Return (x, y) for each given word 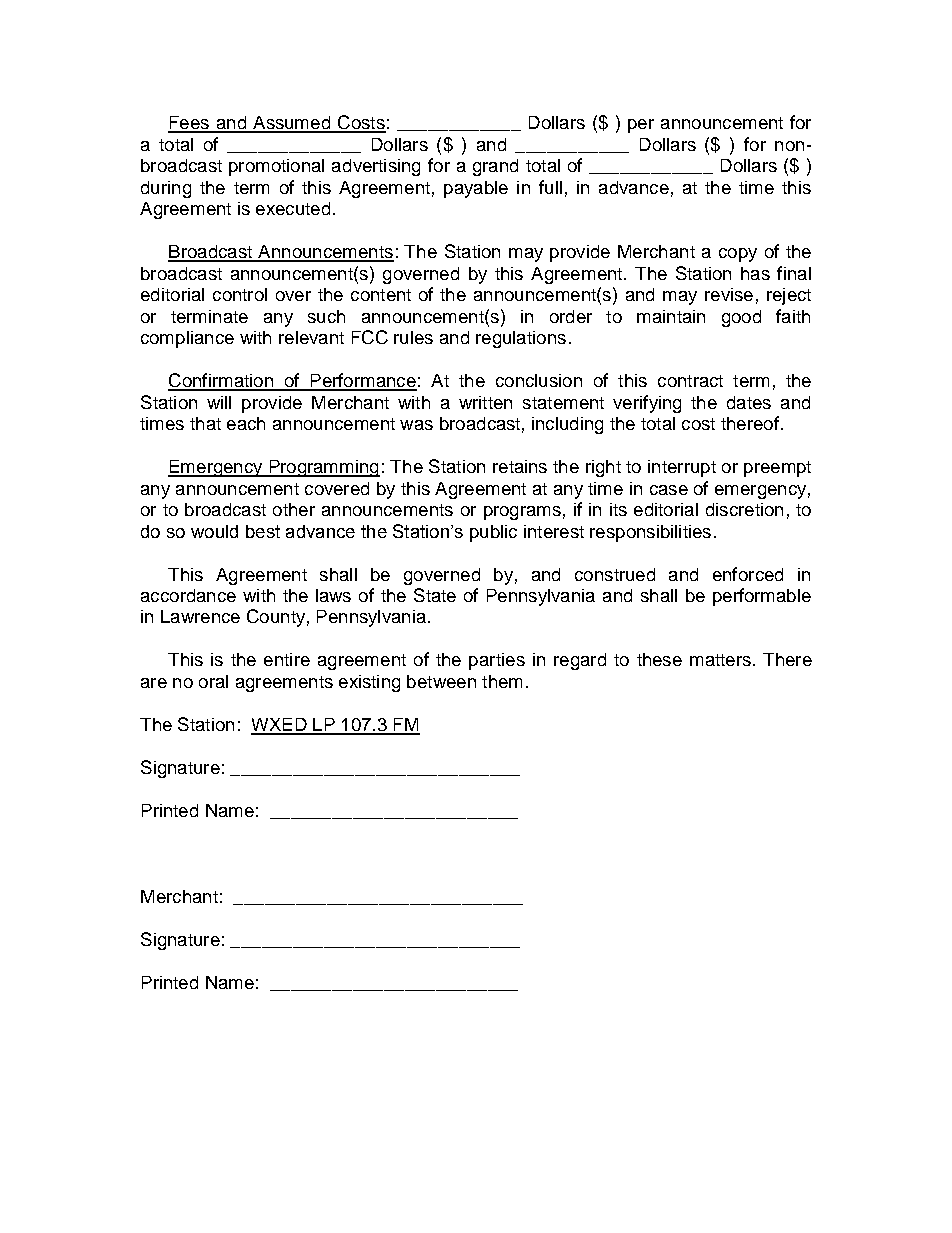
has (755, 273)
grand (495, 167)
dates (749, 402)
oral (213, 681)
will (219, 402)
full (550, 187)
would (214, 531)
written (485, 402)
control (240, 294)
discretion (744, 509)
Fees (189, 124)
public (493, 533)
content (381, 295)
